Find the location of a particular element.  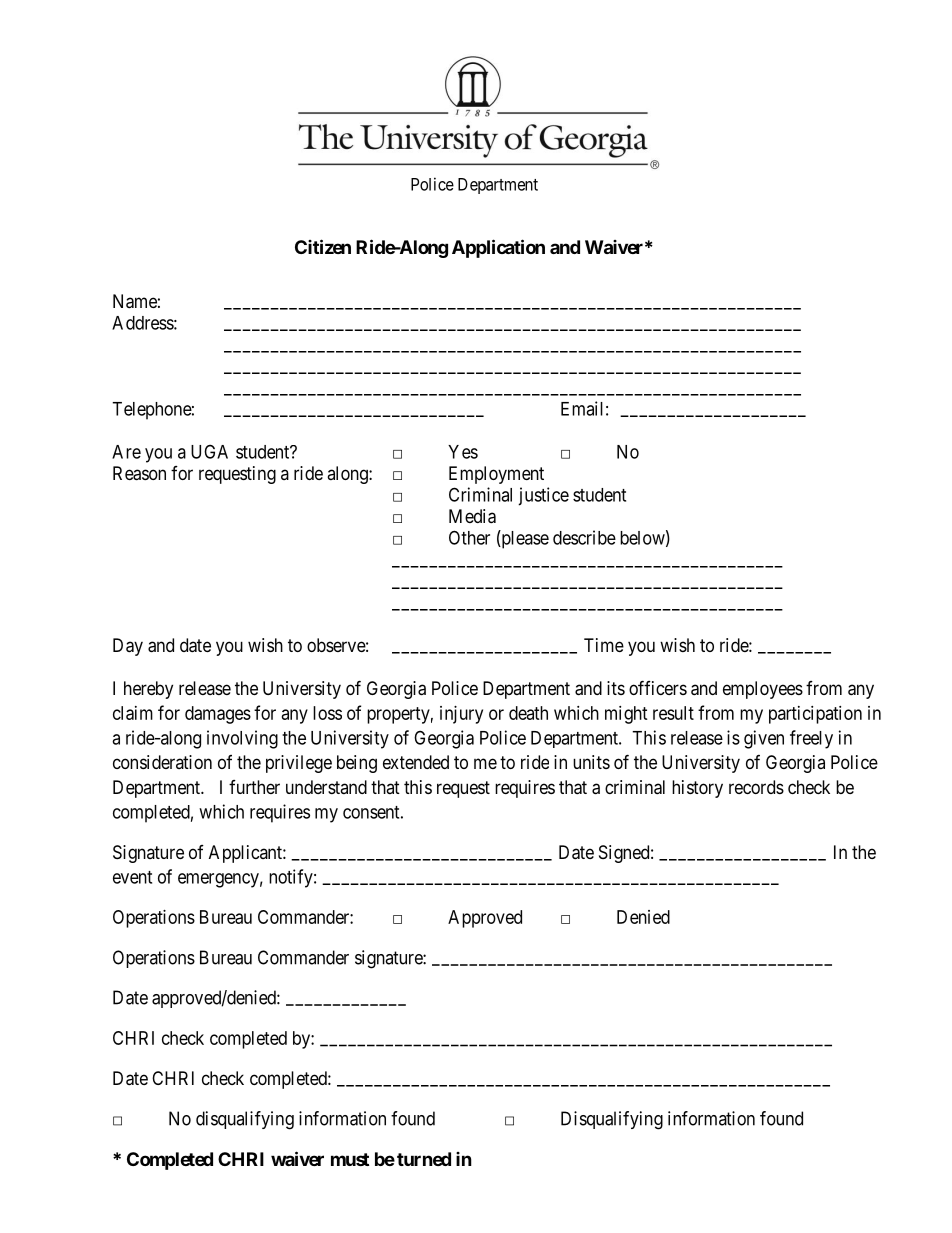

must is located at coordinates (350, 1159).
